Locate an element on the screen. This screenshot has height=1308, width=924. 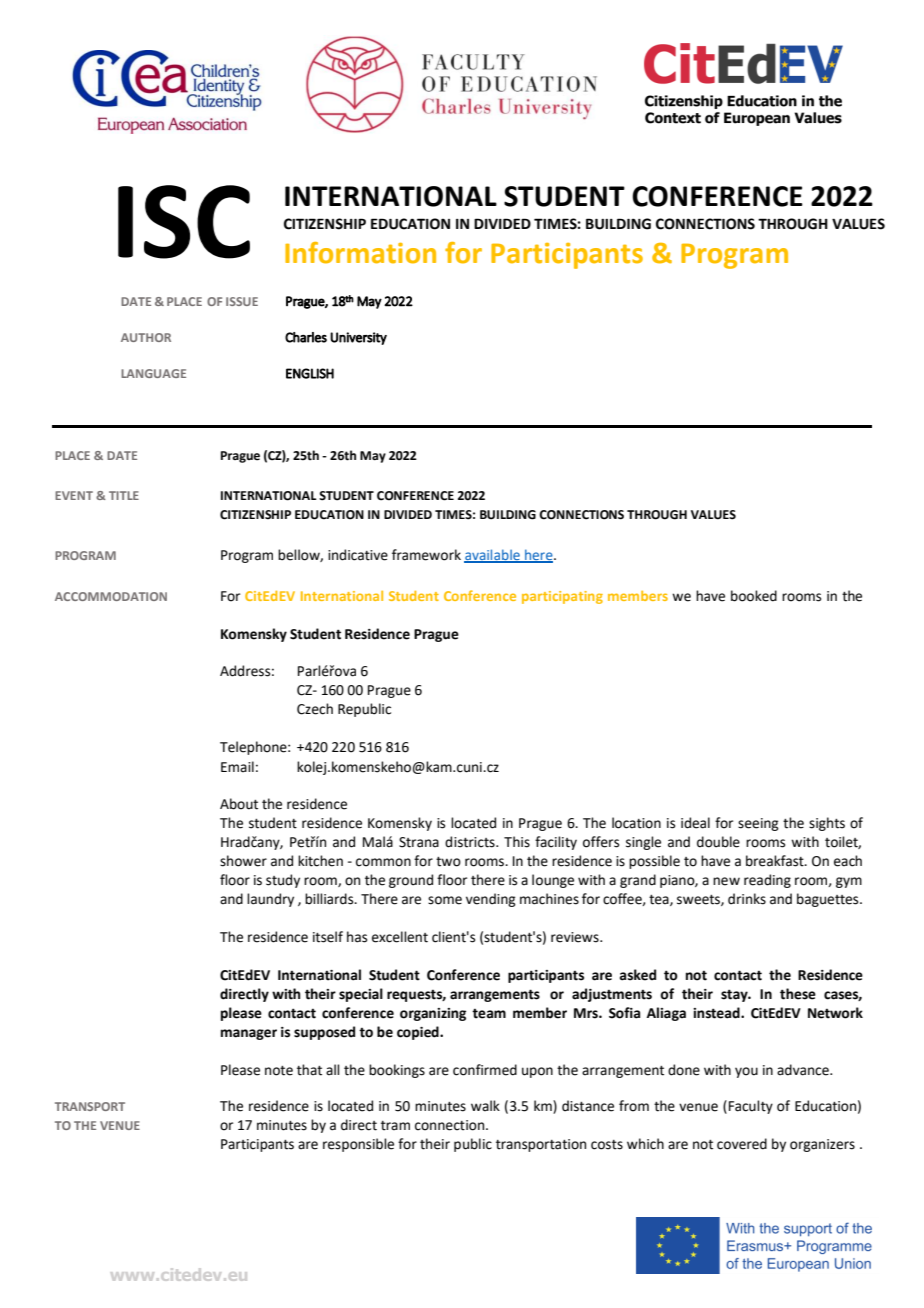
districts is located at coordinates (471, 842).
